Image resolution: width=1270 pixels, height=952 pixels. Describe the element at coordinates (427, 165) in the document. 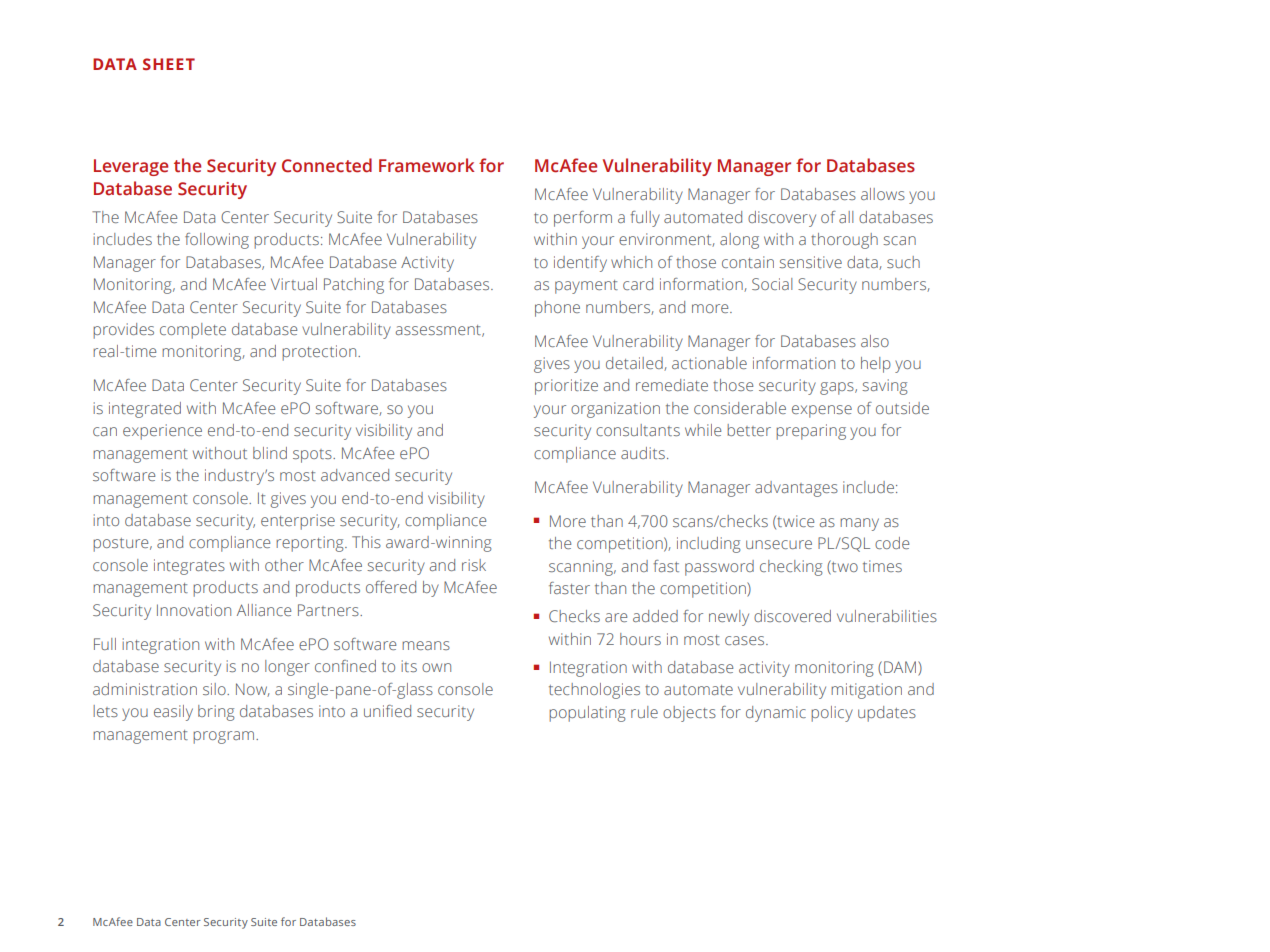

I see `Framework` at that location.
